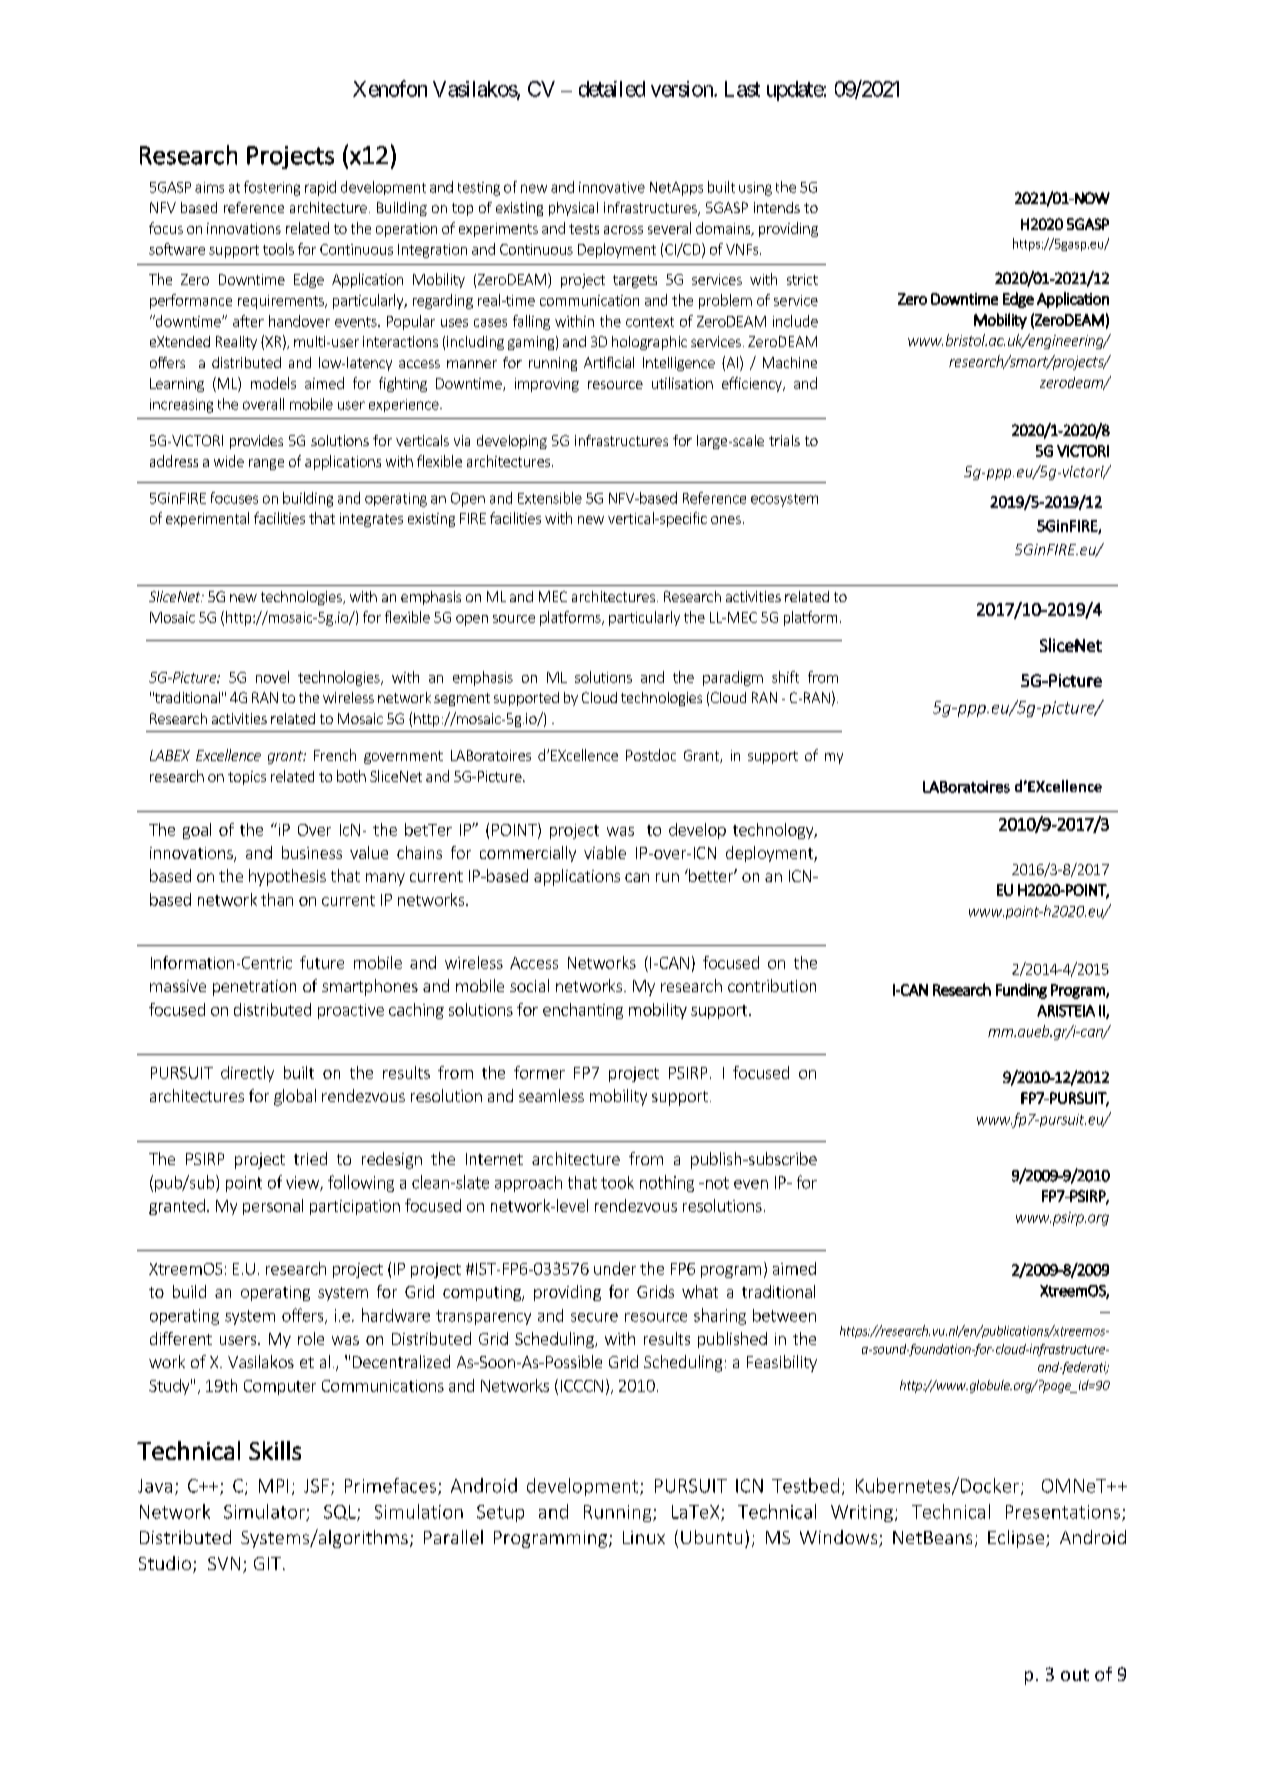 This screenshot has width=1265, height=1789. What do you see at coordinates (1021, 991) in the screenshot?
I see `Funding` at bounding box center [1021, 991].
